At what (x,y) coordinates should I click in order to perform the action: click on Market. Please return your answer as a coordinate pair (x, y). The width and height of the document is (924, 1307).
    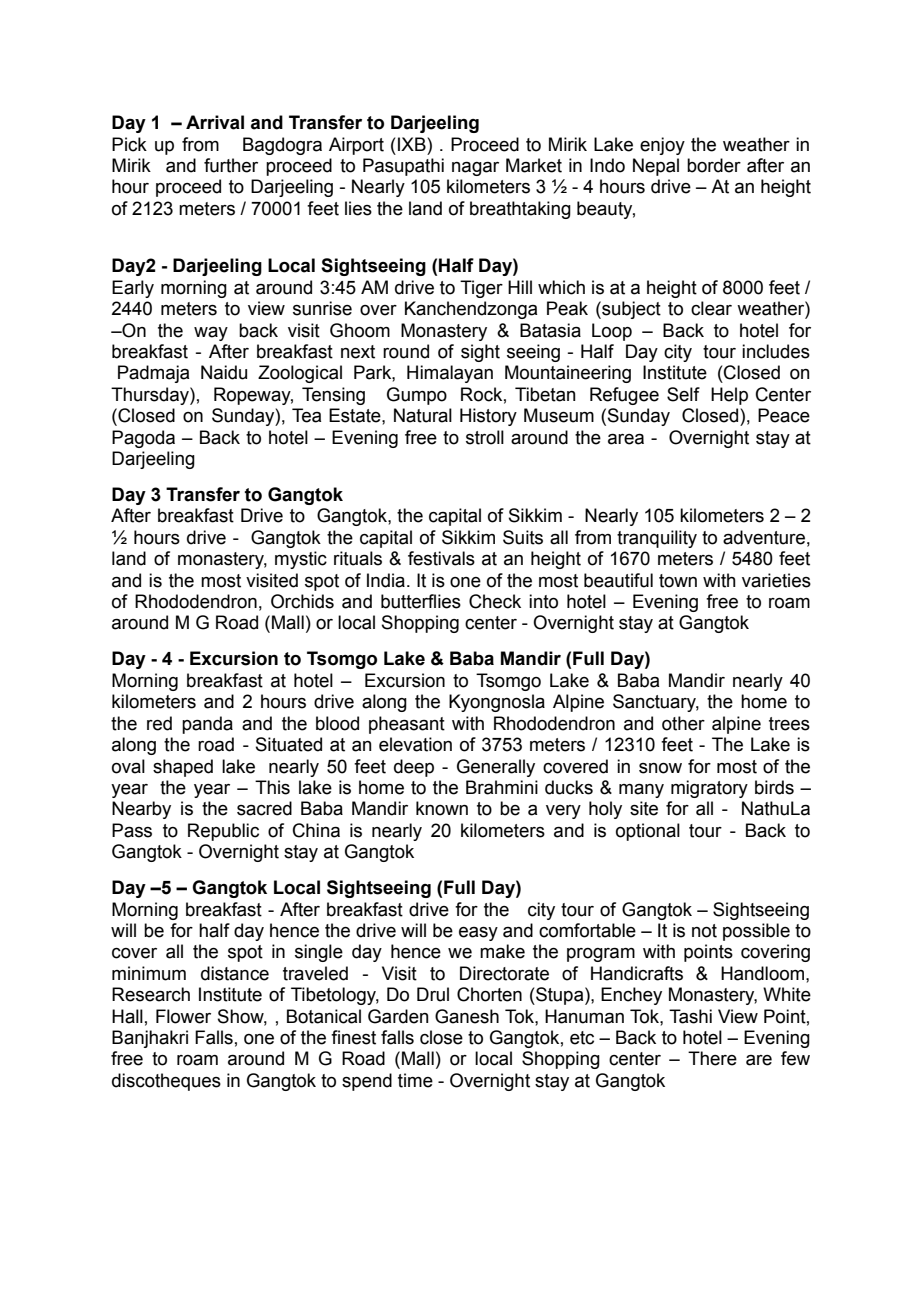
    Looking at the image, I should click on (534, 165).
